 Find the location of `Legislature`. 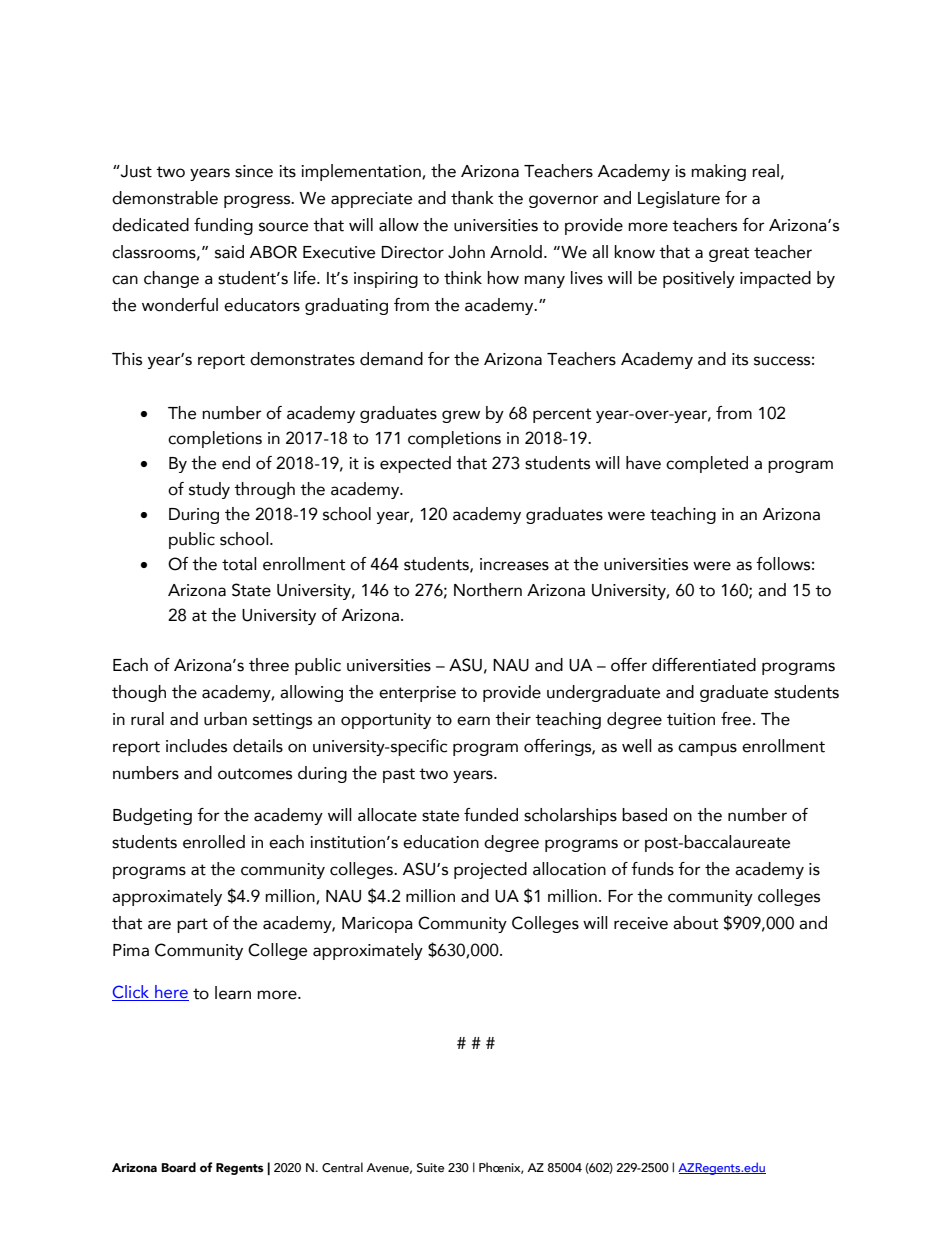

Legislature is located at coordinates (679, 199).
